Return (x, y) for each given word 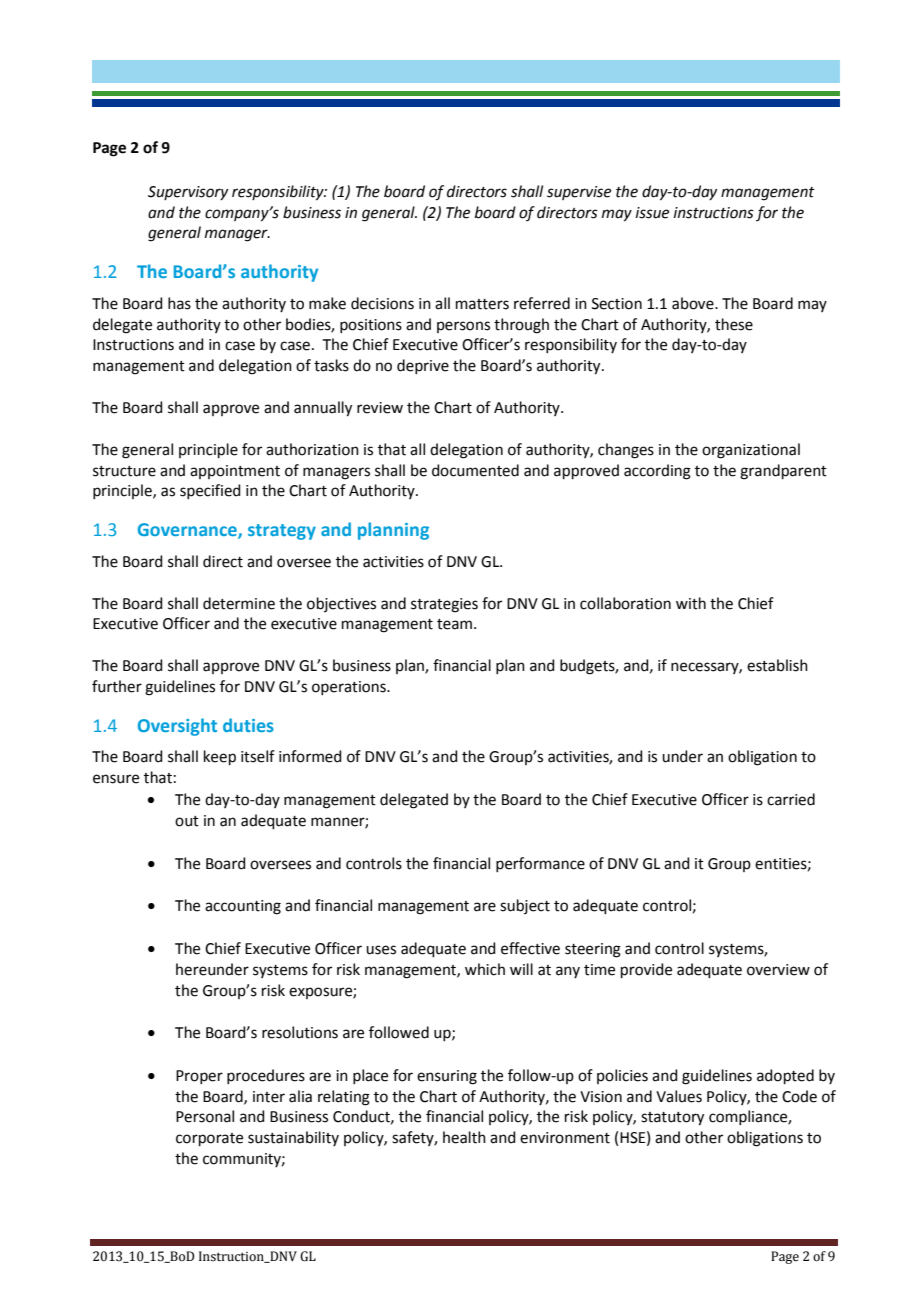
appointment (235, 472)
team (454, 624)
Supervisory (188, 193)
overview (778, 970)
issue (652, 213)
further (117, 686)
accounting (243, 907)
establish (777, 665)
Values (679, 1096)
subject (525, 906)
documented (475, 470)
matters (482, 304)
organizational (751, 451)
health (464, 1137)
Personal (205, 1116)
